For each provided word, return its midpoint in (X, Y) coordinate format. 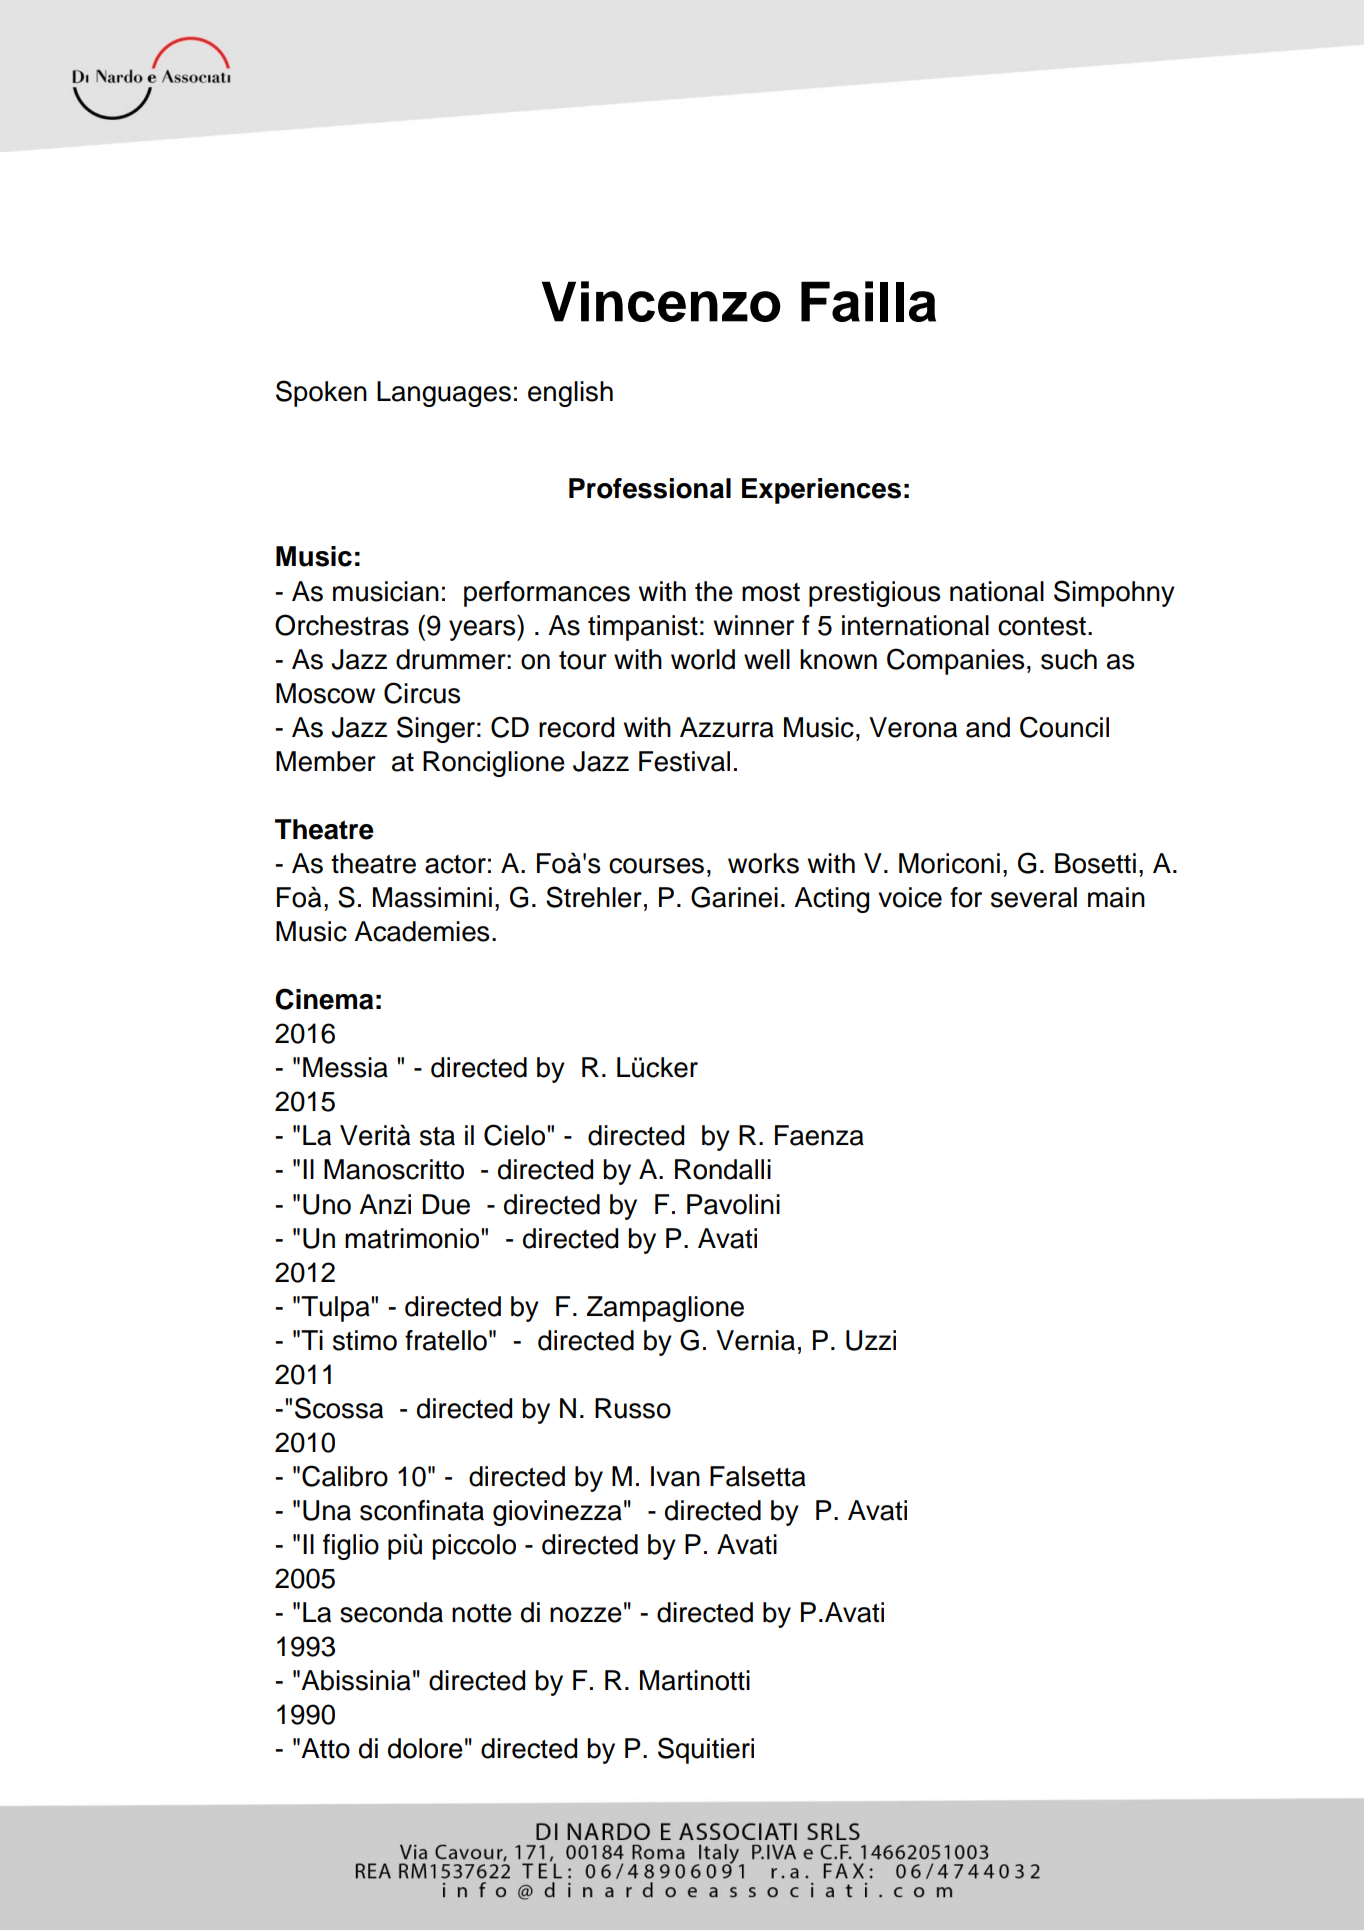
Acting (831, 900)
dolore (425, 1748)
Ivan (675, 1476)
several (1034, 897)
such (1069, 659)
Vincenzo (661, 301)
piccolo (474, 1547)
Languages (444, 394)
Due (446, 1204)
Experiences (821, 491)
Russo (633, 1408)
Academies (421, 931)
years (483, 630)
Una (327, 1510)
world (703, 659)
